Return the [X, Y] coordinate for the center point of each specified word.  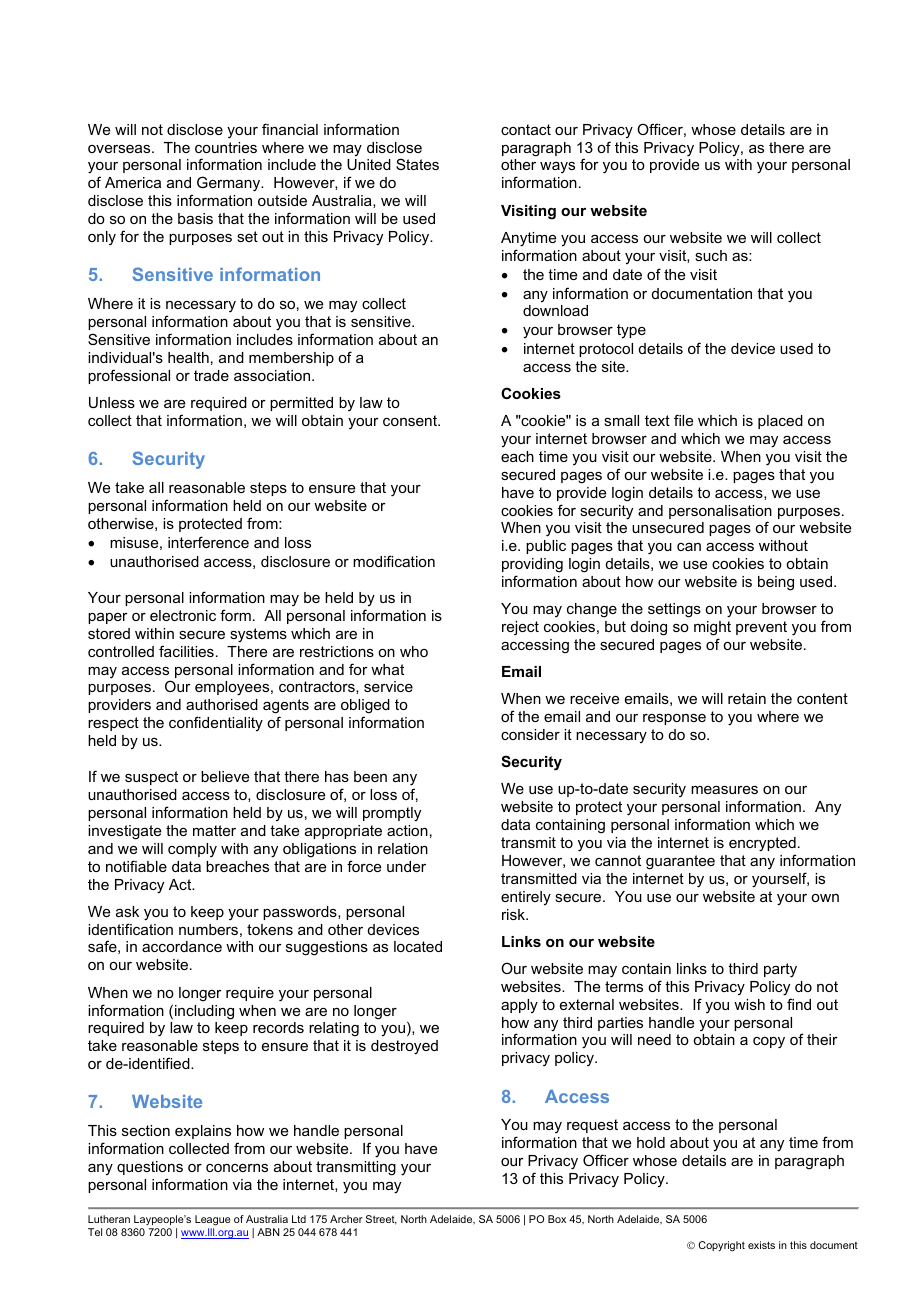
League [213, 1222]
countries [226, 147]
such [711, 255]
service [388, 686]
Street [381, 1220]
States [417, 164]
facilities [186, 651]
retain [747, 698]
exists [761, 1245]
